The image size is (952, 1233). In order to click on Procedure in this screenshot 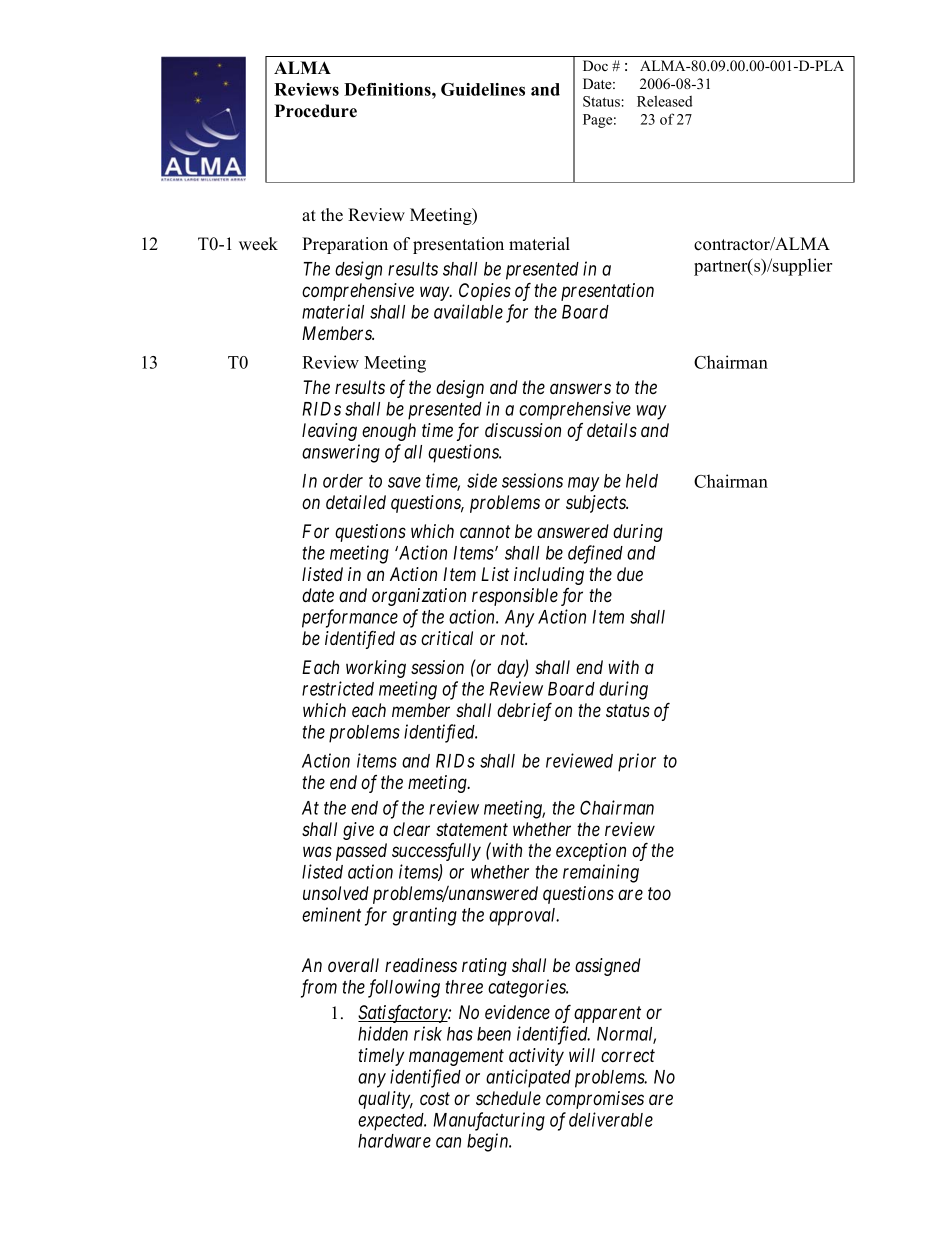, I will do `click(316, 111)`.
